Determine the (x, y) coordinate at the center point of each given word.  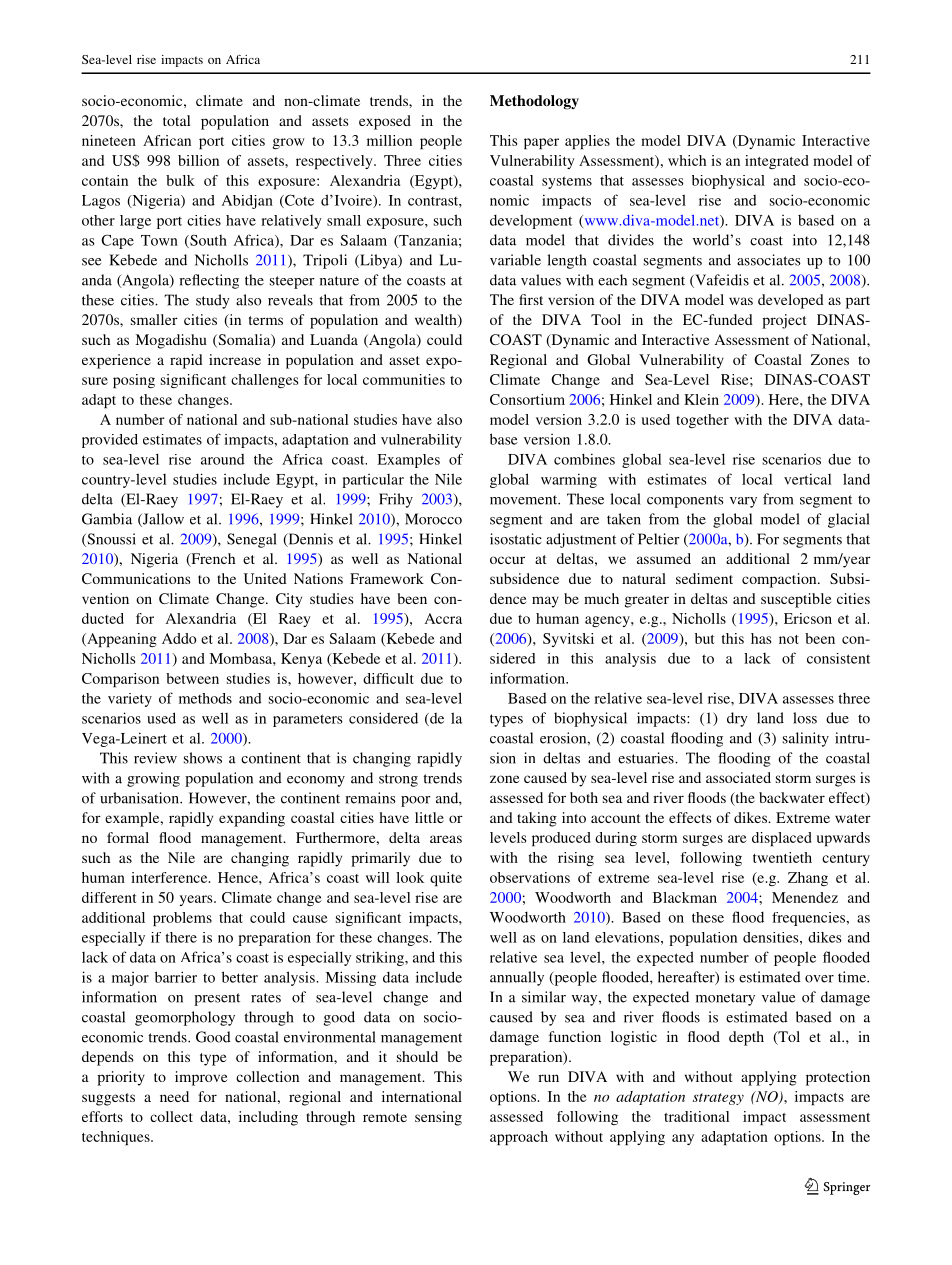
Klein (701, 399)
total (176, 120)
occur (507, 560)
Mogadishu (171, 341)
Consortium (527, 399)
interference (170, 877)
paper (541, 143)
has (761, 638)
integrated (776, 162)
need (174, 1096)
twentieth (782, 857)
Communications (136, 578)
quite (446, 879)
